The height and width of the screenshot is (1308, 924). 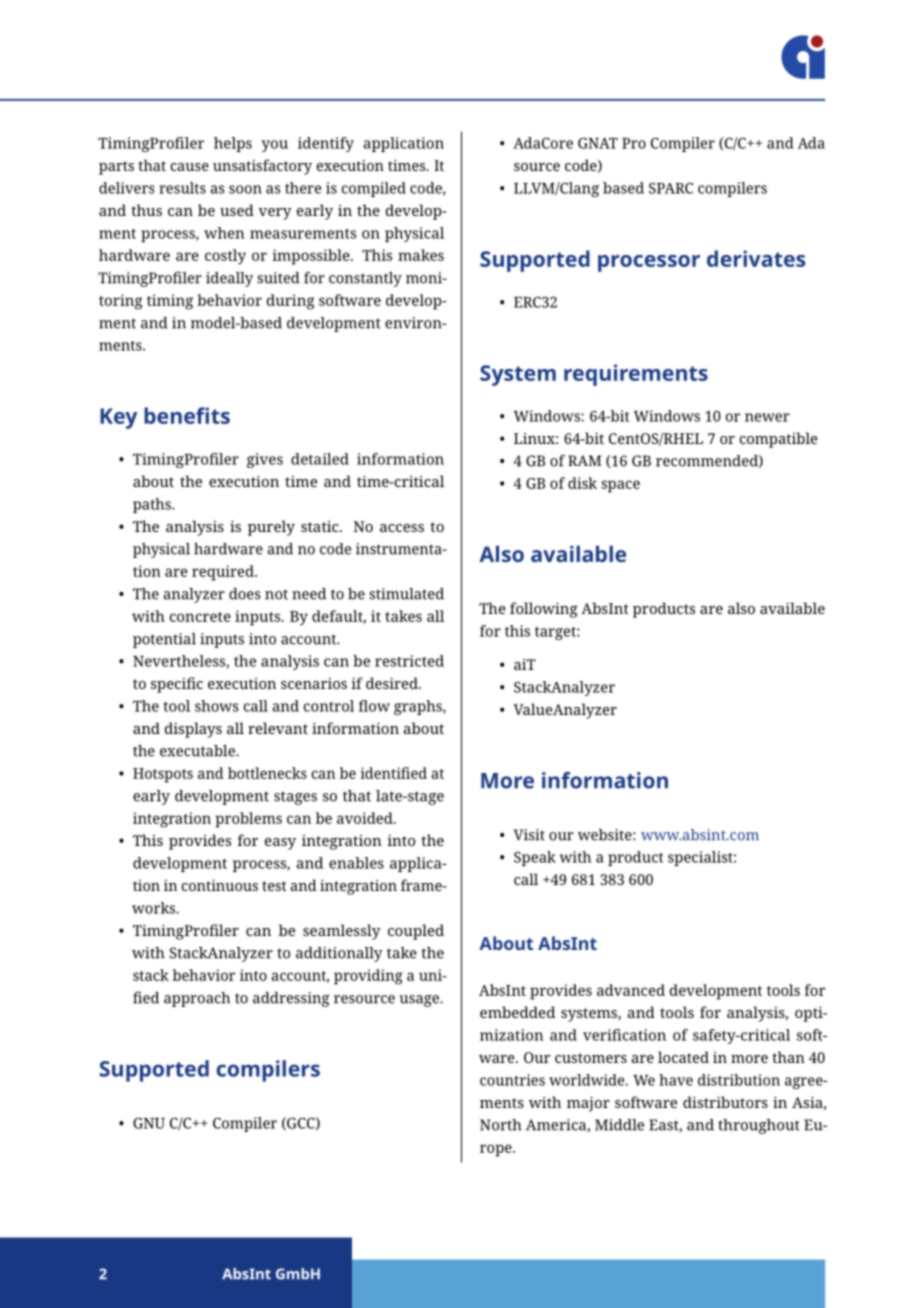 What do you see at coordinates (556, 633) in the screenshot?
I see `target` at bounding box center [556, 633].
